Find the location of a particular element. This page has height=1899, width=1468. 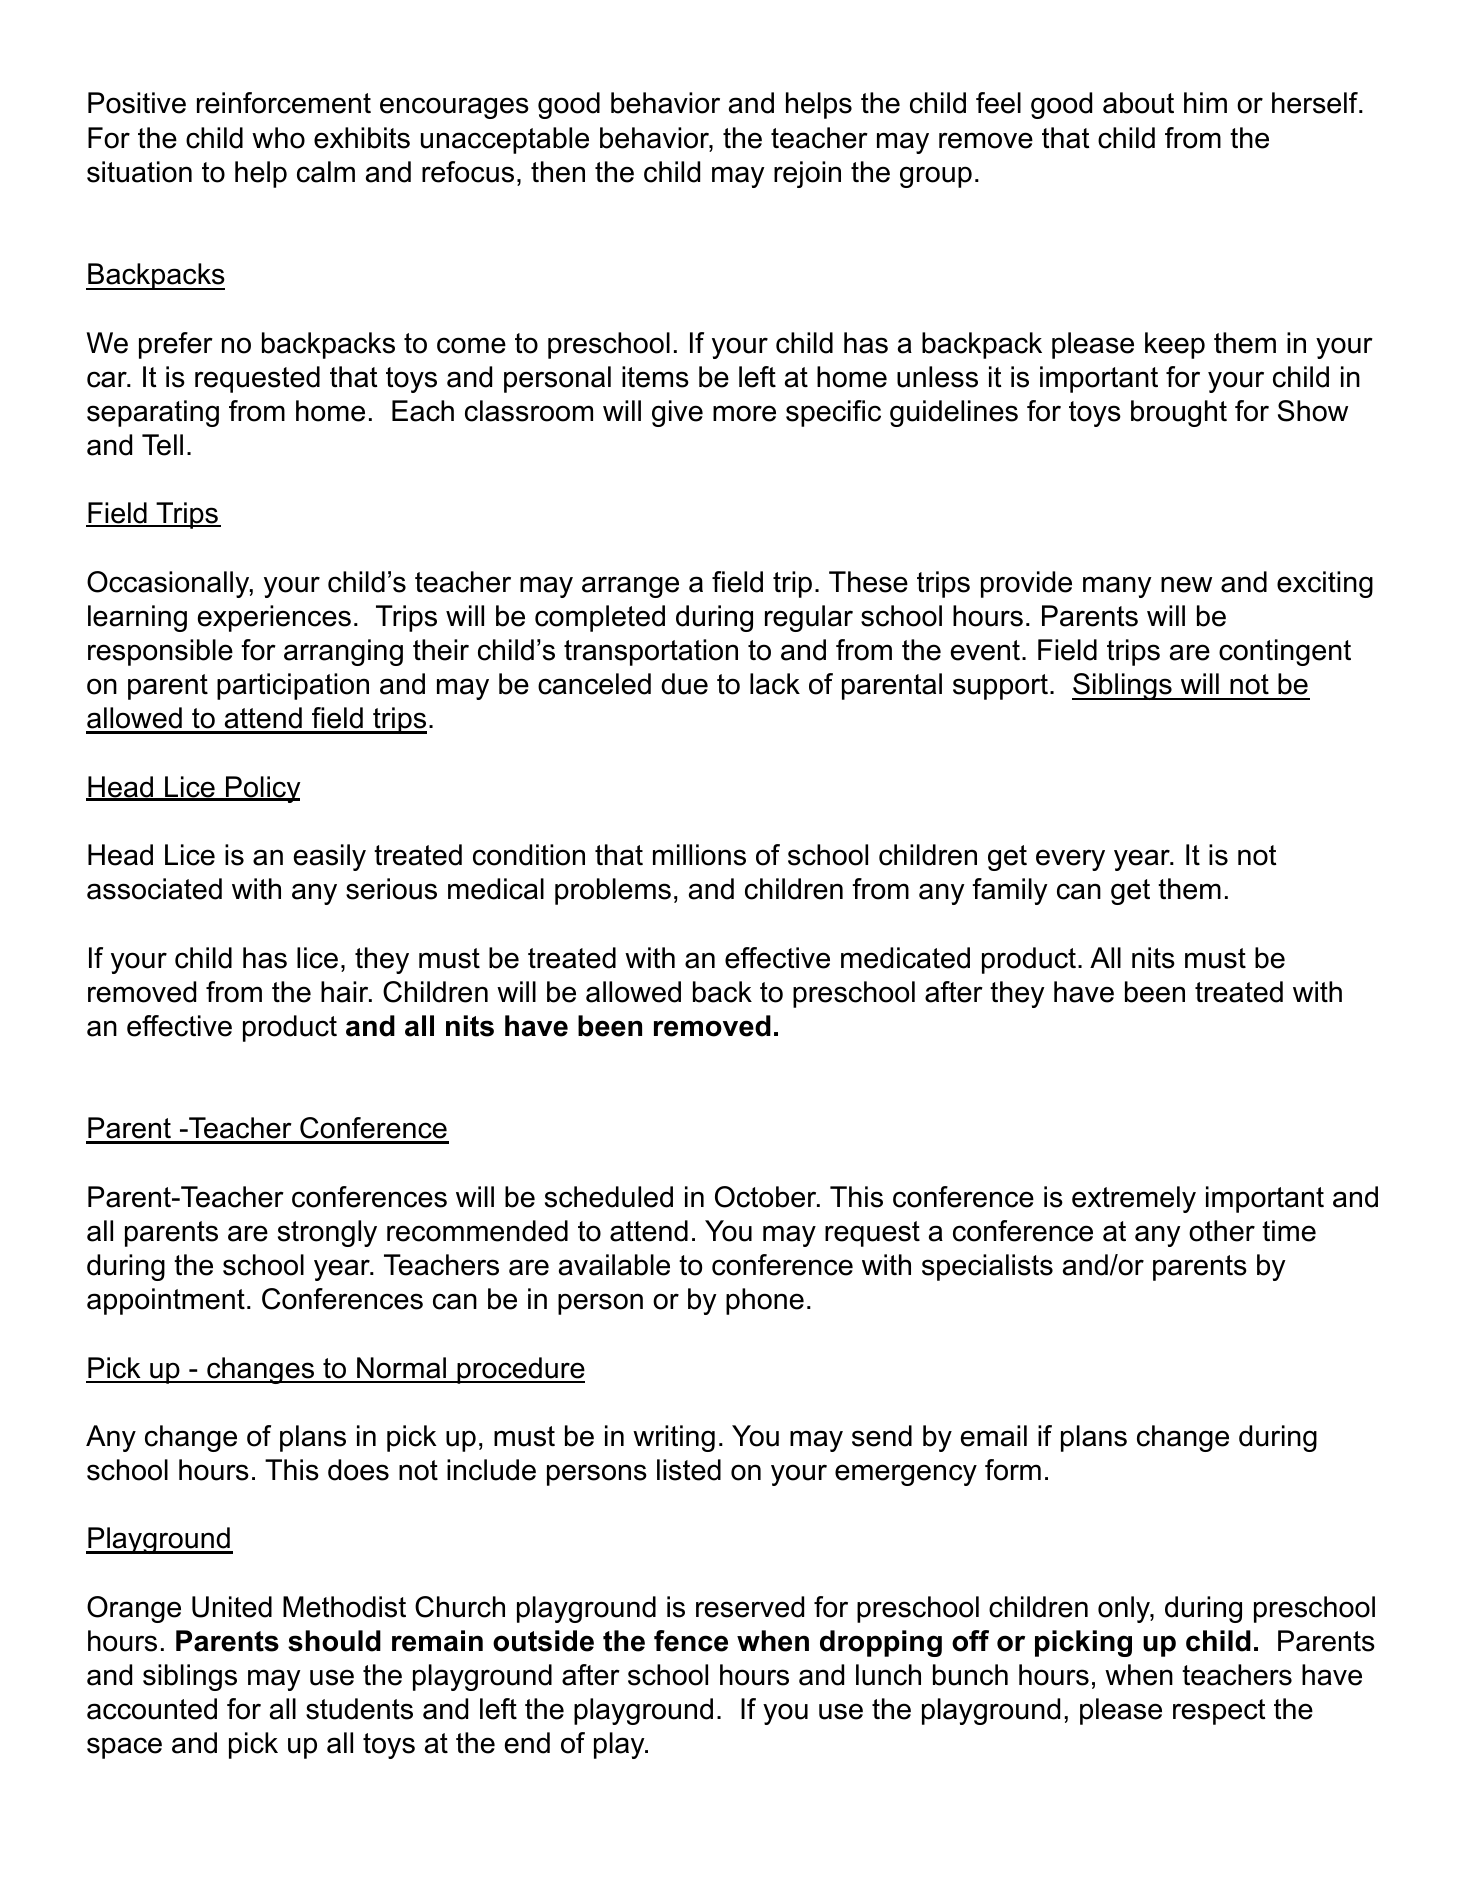

him is located at coordinates (1205, 102).
